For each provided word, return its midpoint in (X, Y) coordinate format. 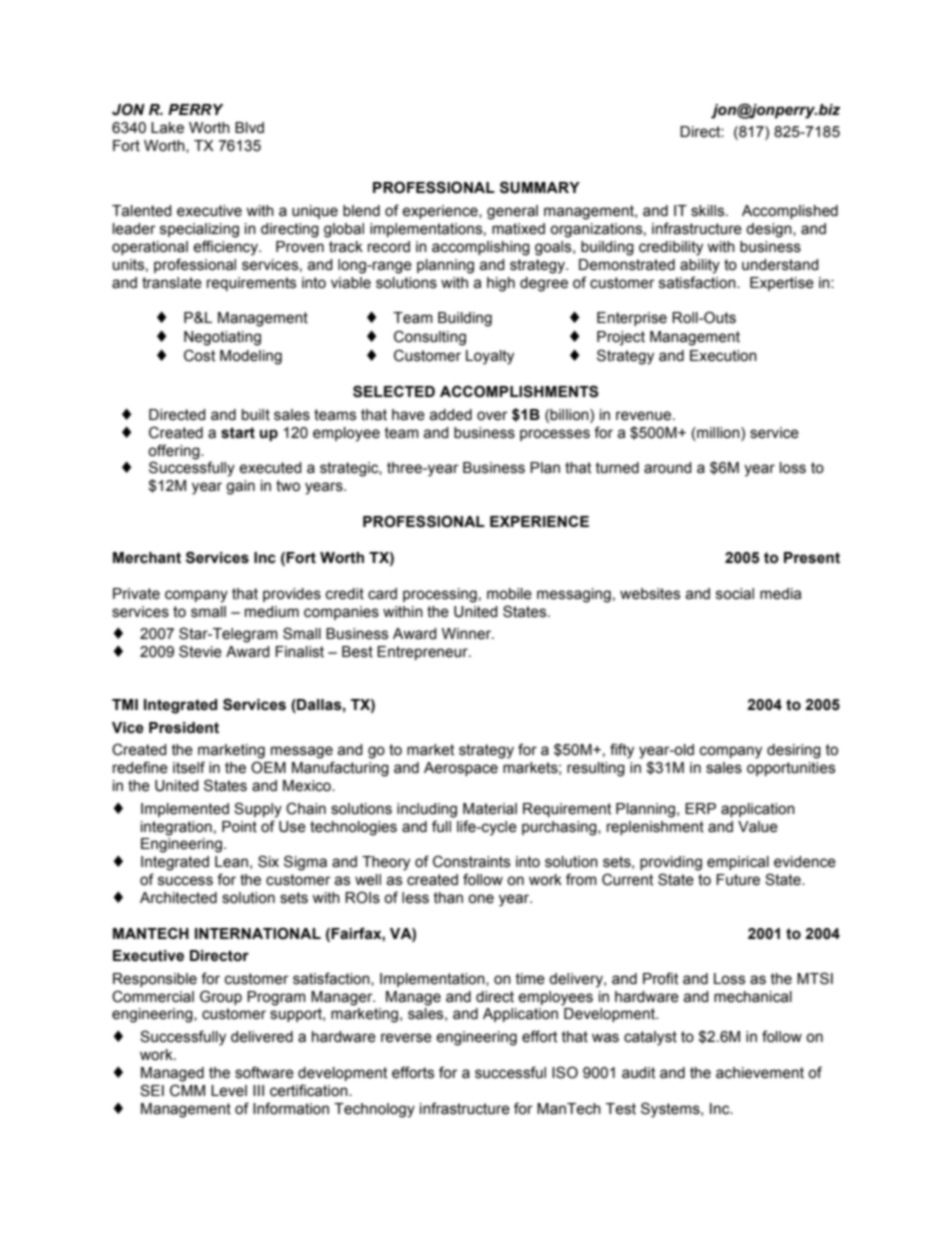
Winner (468, 634)
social (735, 594)
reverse (406, 1038)
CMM (187, 1090)
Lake (167, 128)
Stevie (200, 651)
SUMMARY (540, 187)
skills (709, 211)
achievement (760, 1073)
